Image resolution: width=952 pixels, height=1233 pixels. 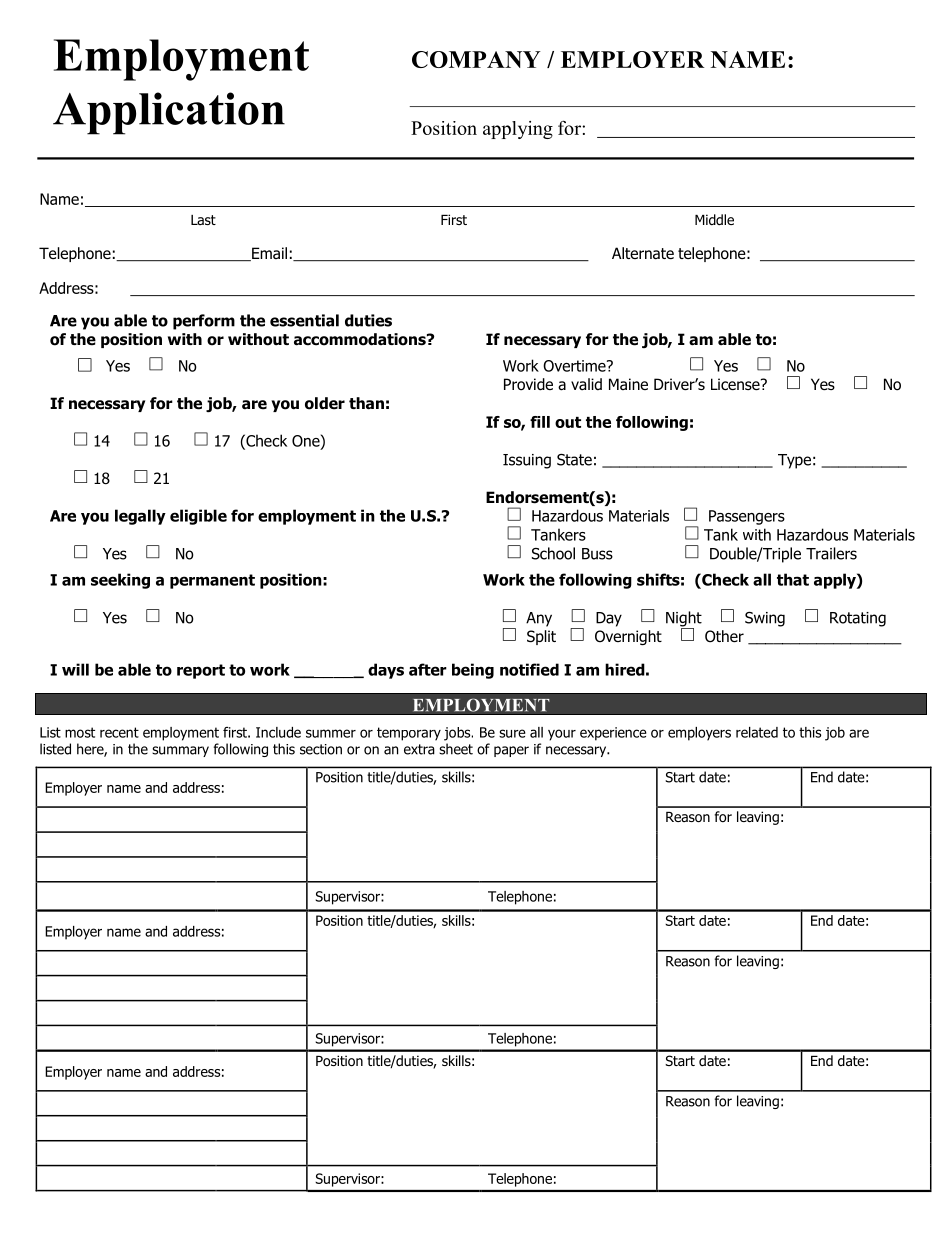 What do you see at coordinates (169, 113) in the screenshot?
I see `Application` at bounding box center [169, 113].
